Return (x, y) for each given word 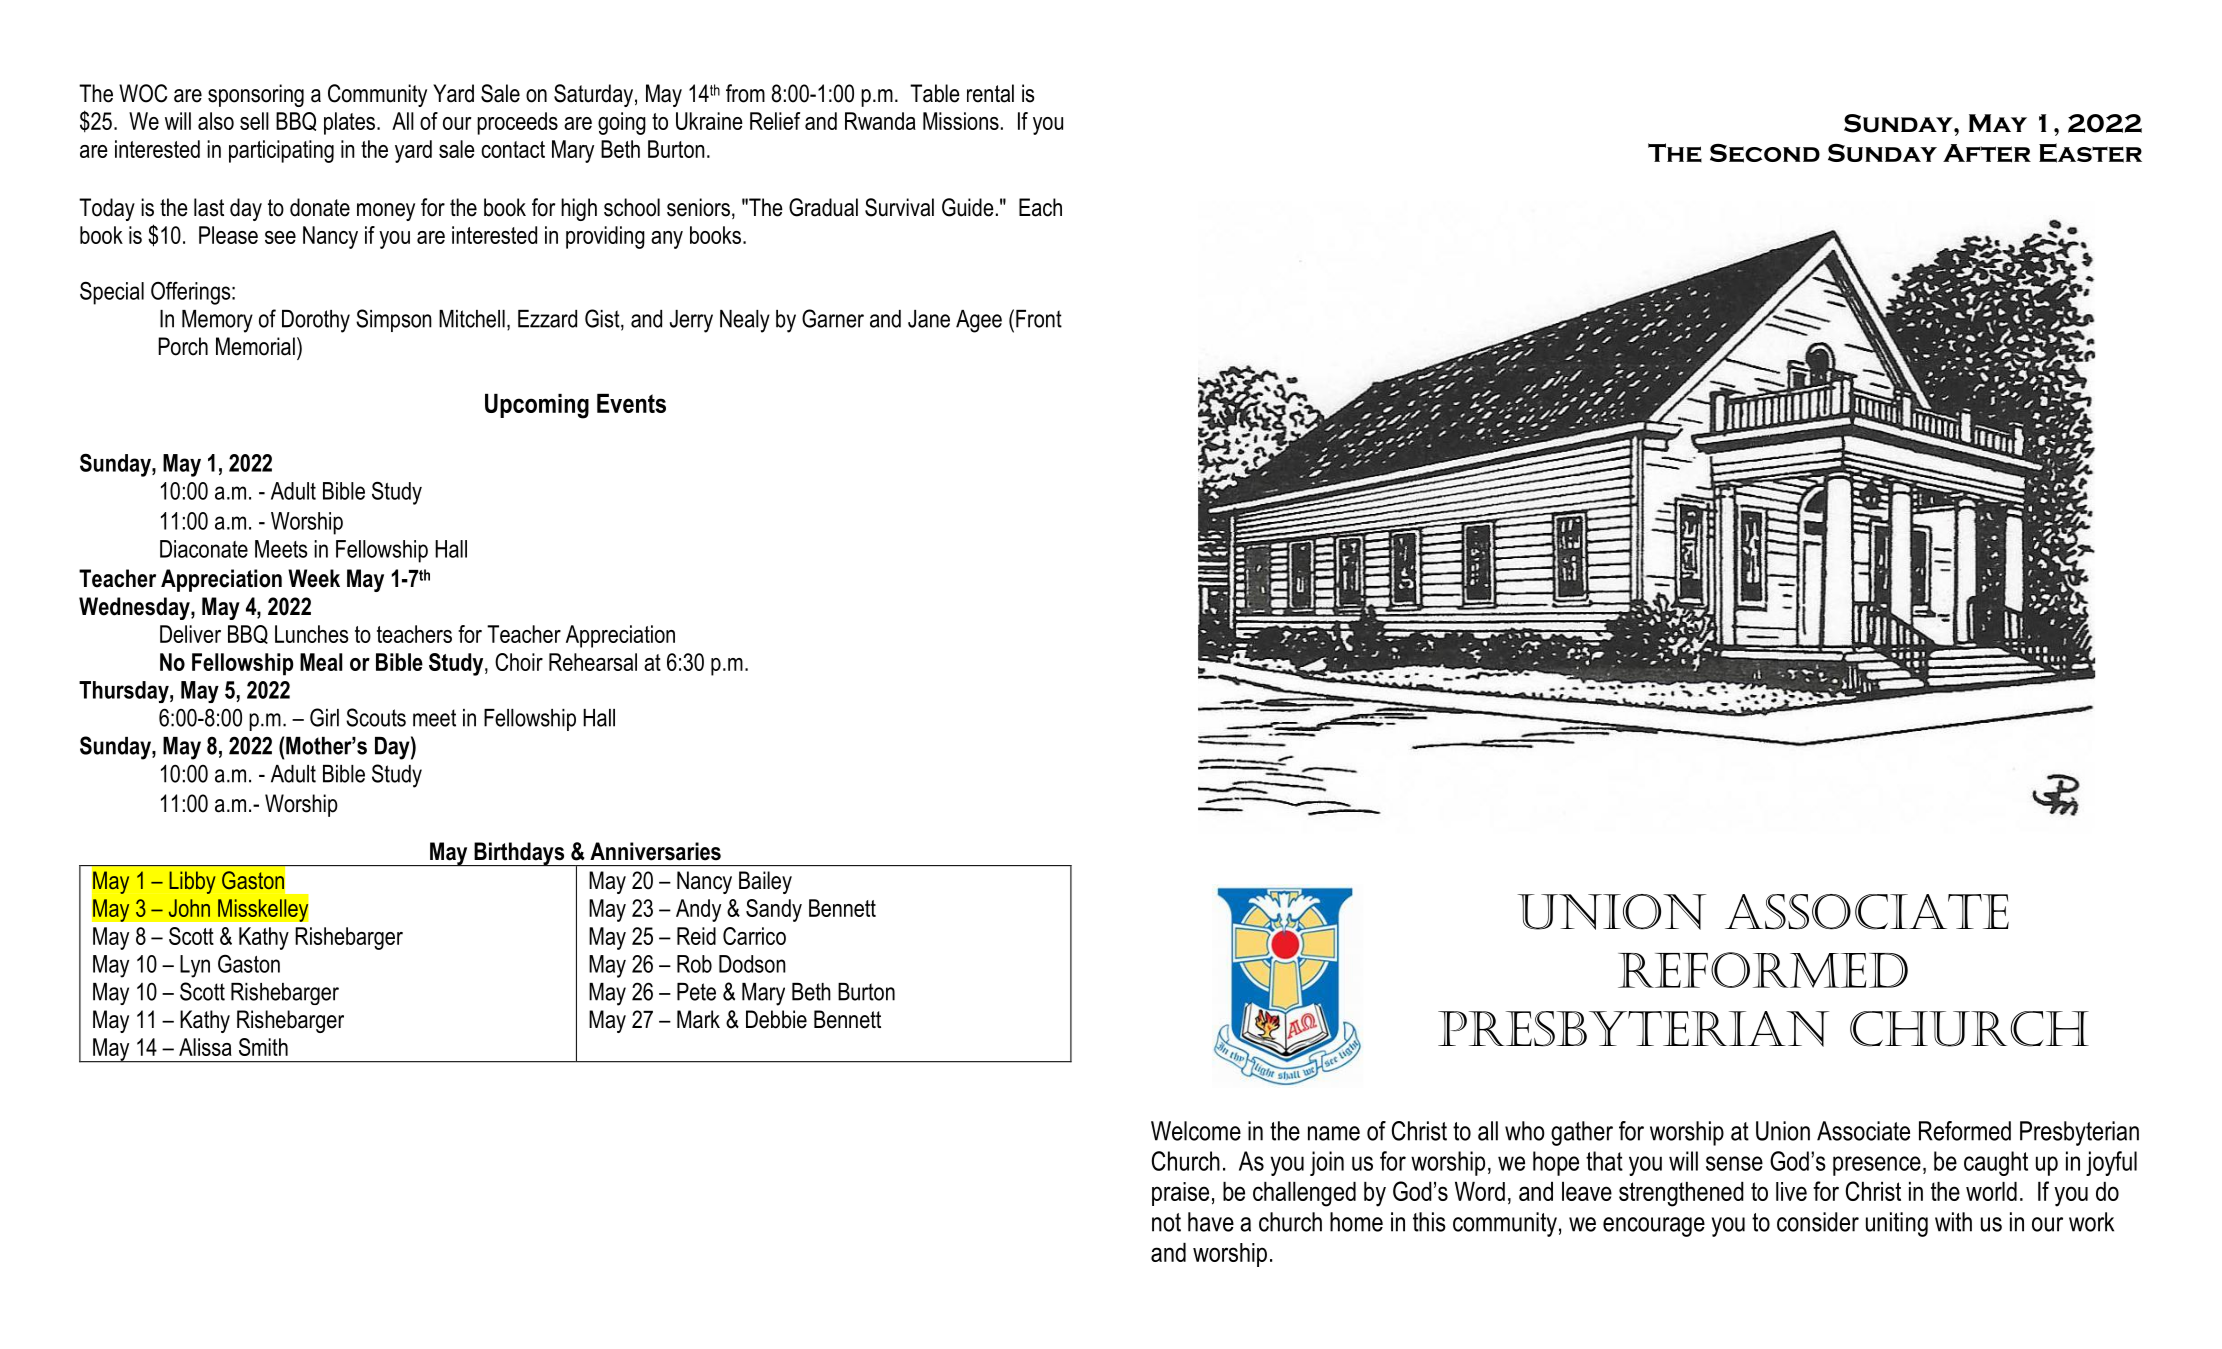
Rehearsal (593, 662)
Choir (519, 662)
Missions (961, 121)
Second (1765, 153)
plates (349, 123)
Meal (321, 662)
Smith (263, 1047)
